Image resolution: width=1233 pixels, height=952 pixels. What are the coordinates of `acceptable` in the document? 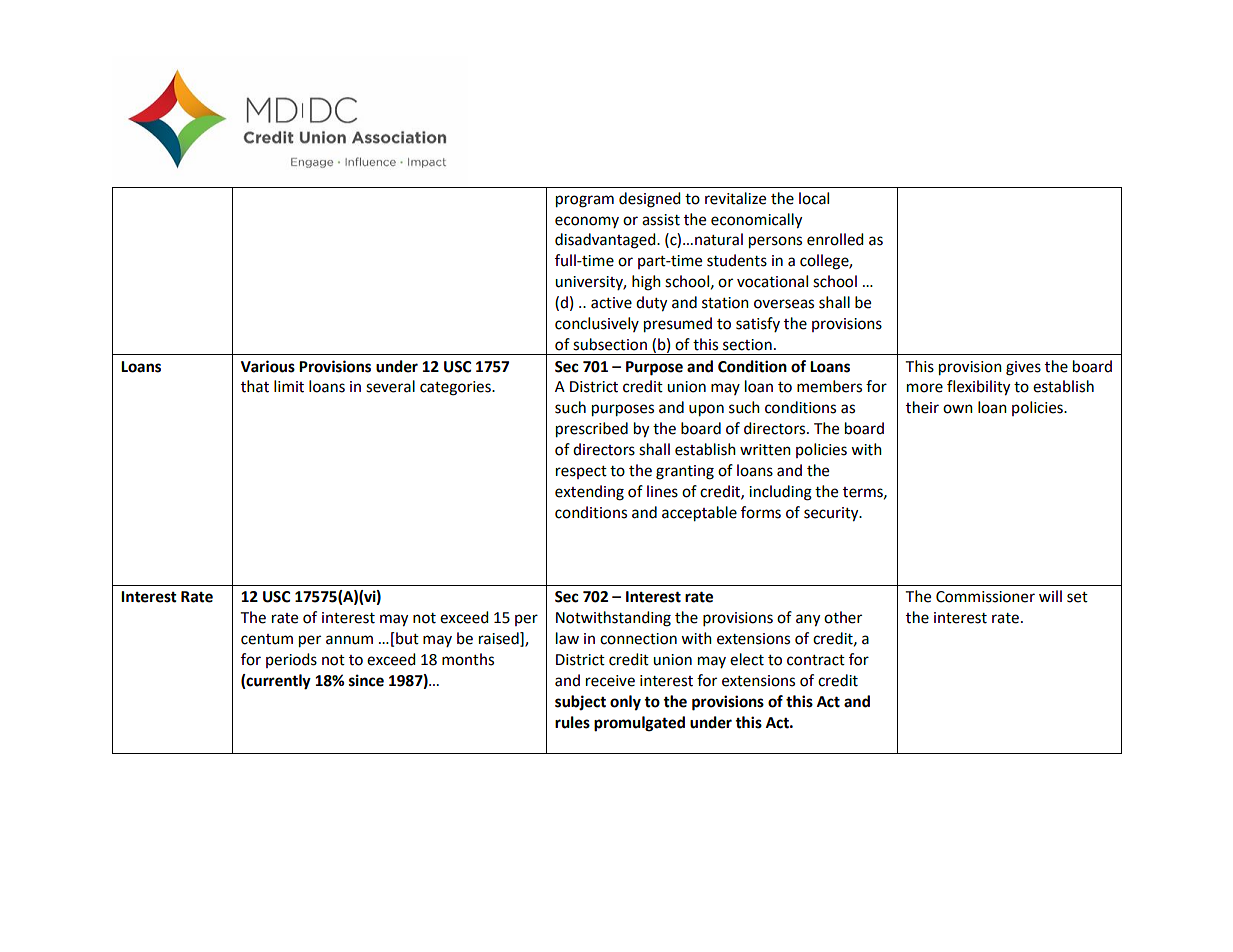 It's located at (699, 514).
